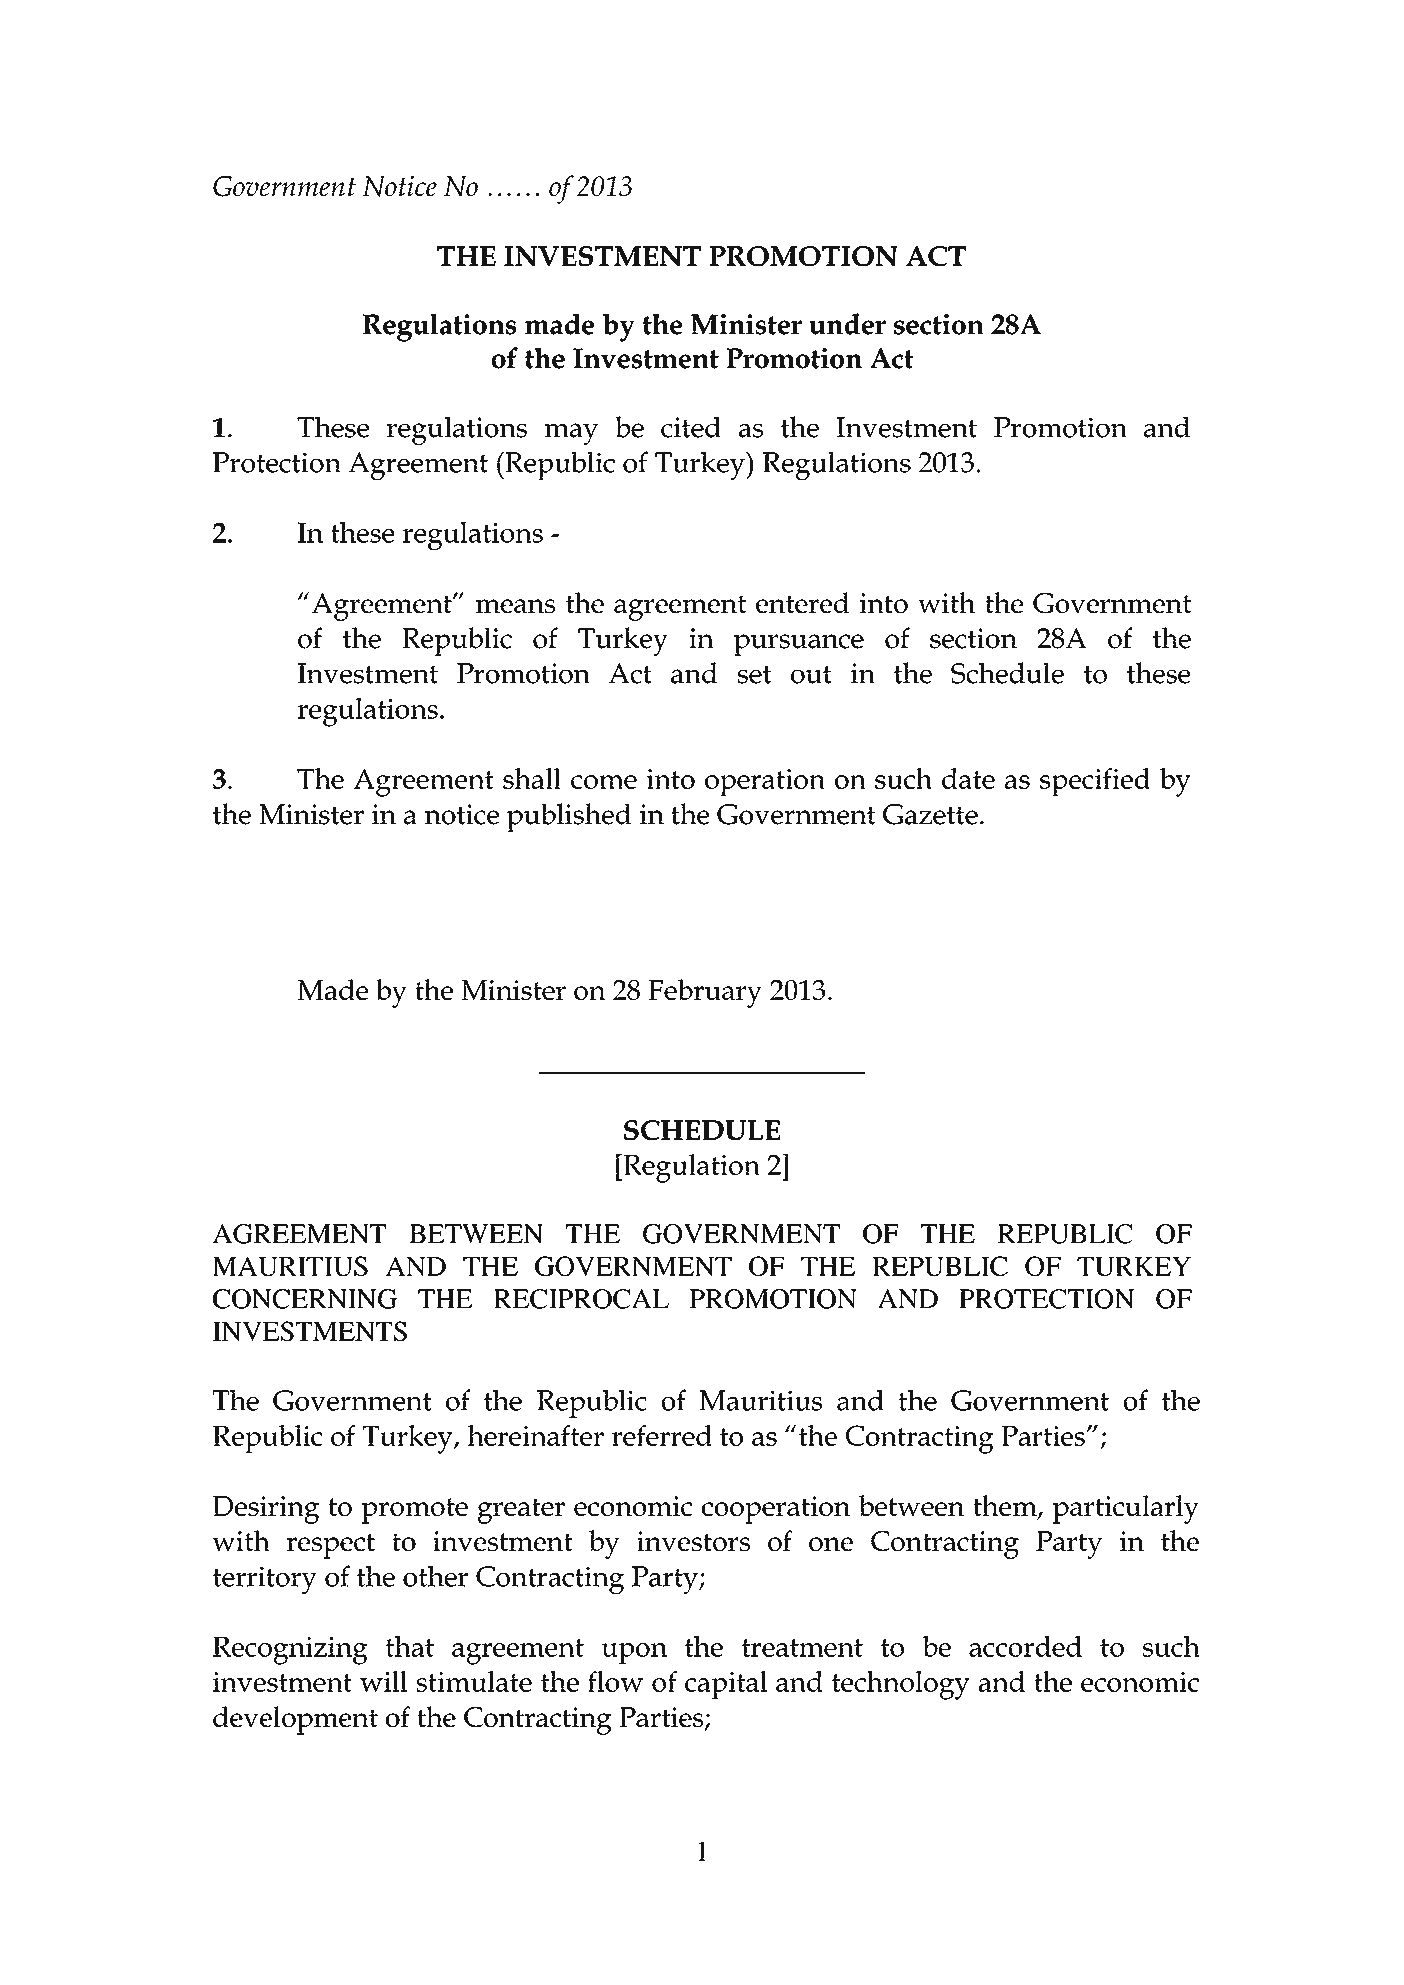  Describe the element at coordinates (581, 1299) in the screenshot. I see `RECIPROCAL` at that location.
